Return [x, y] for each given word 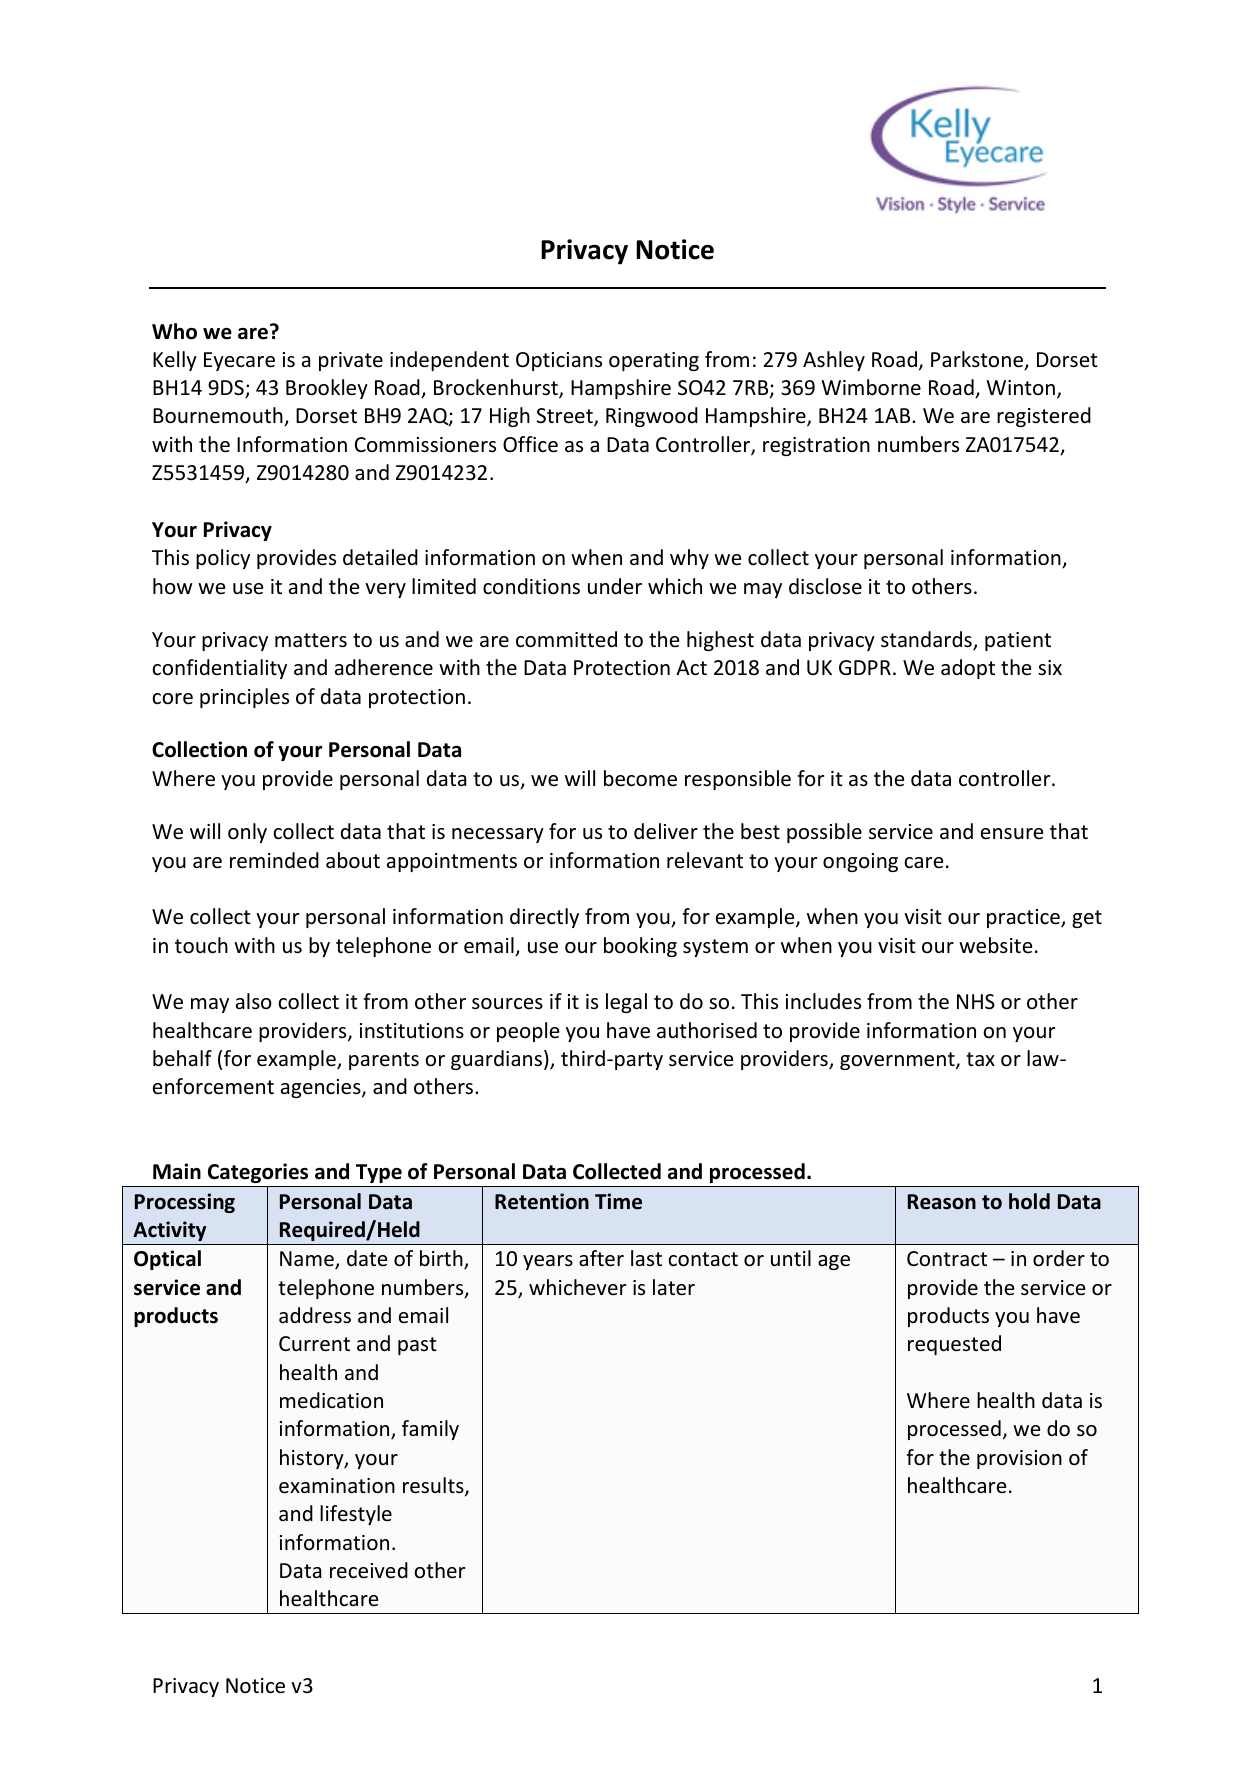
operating [654, 361]
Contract [947, 1259]
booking [640, 947]
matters [311, 640]
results [434, 1486]
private [351, 361]
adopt [968, 669]
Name [308, 1260]
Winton [1021, 387]
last [646, 1258]
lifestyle [356, 1515]
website [995, 945]
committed [566, 639]
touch [201, 945]
